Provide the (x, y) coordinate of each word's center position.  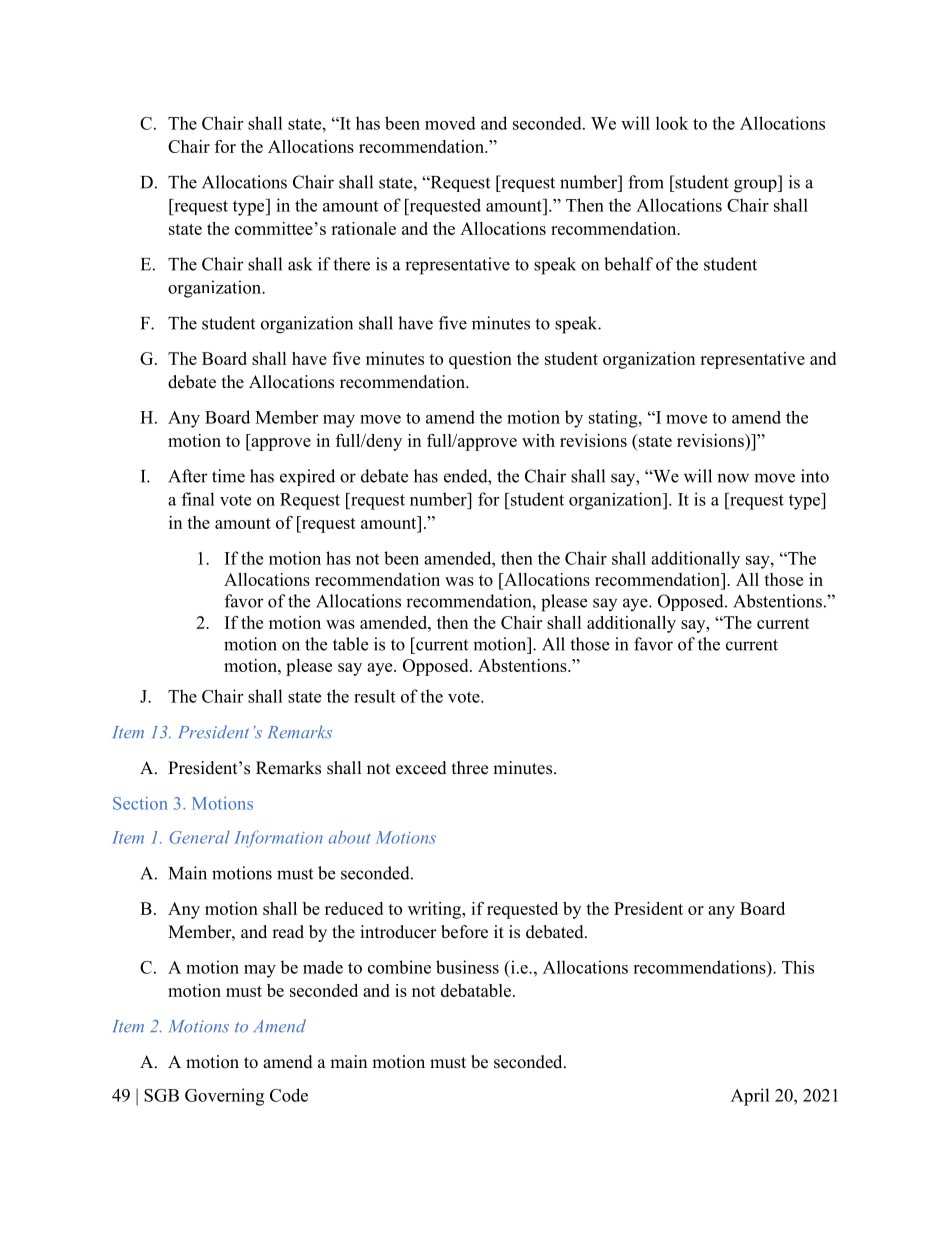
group (756, 186)
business (467, 967)
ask (300, 264)
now (733, 478)
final (198, 499)
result (374, 696)
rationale (363, 228)
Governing (224, 1097)
